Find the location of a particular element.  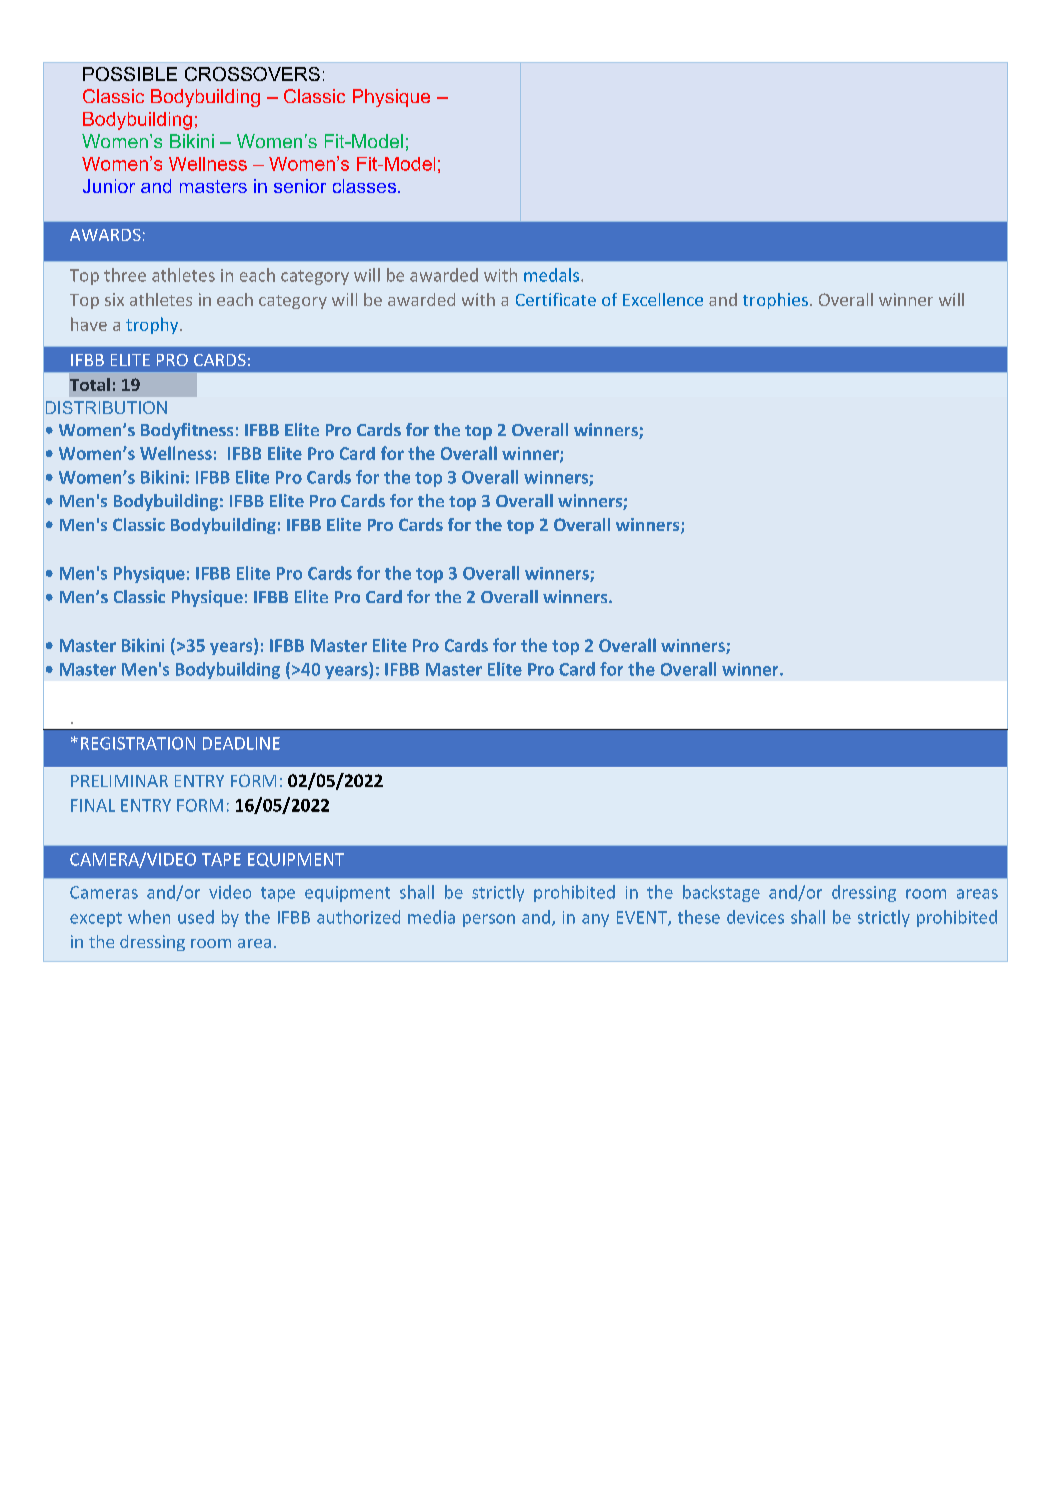

these is located at coordinates (699, 917).
